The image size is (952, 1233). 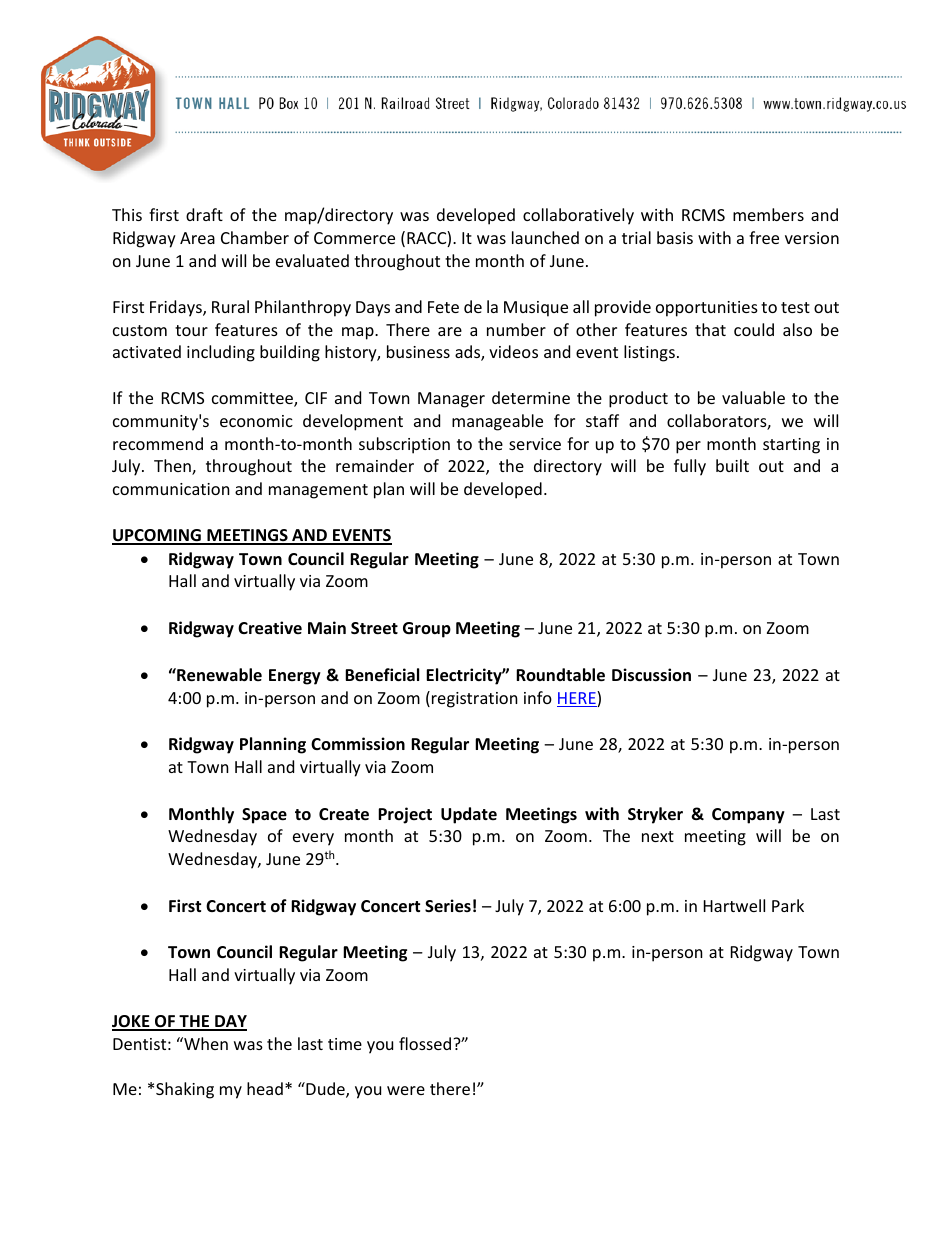 I want to click on launched, so click(x=545, y=237).
